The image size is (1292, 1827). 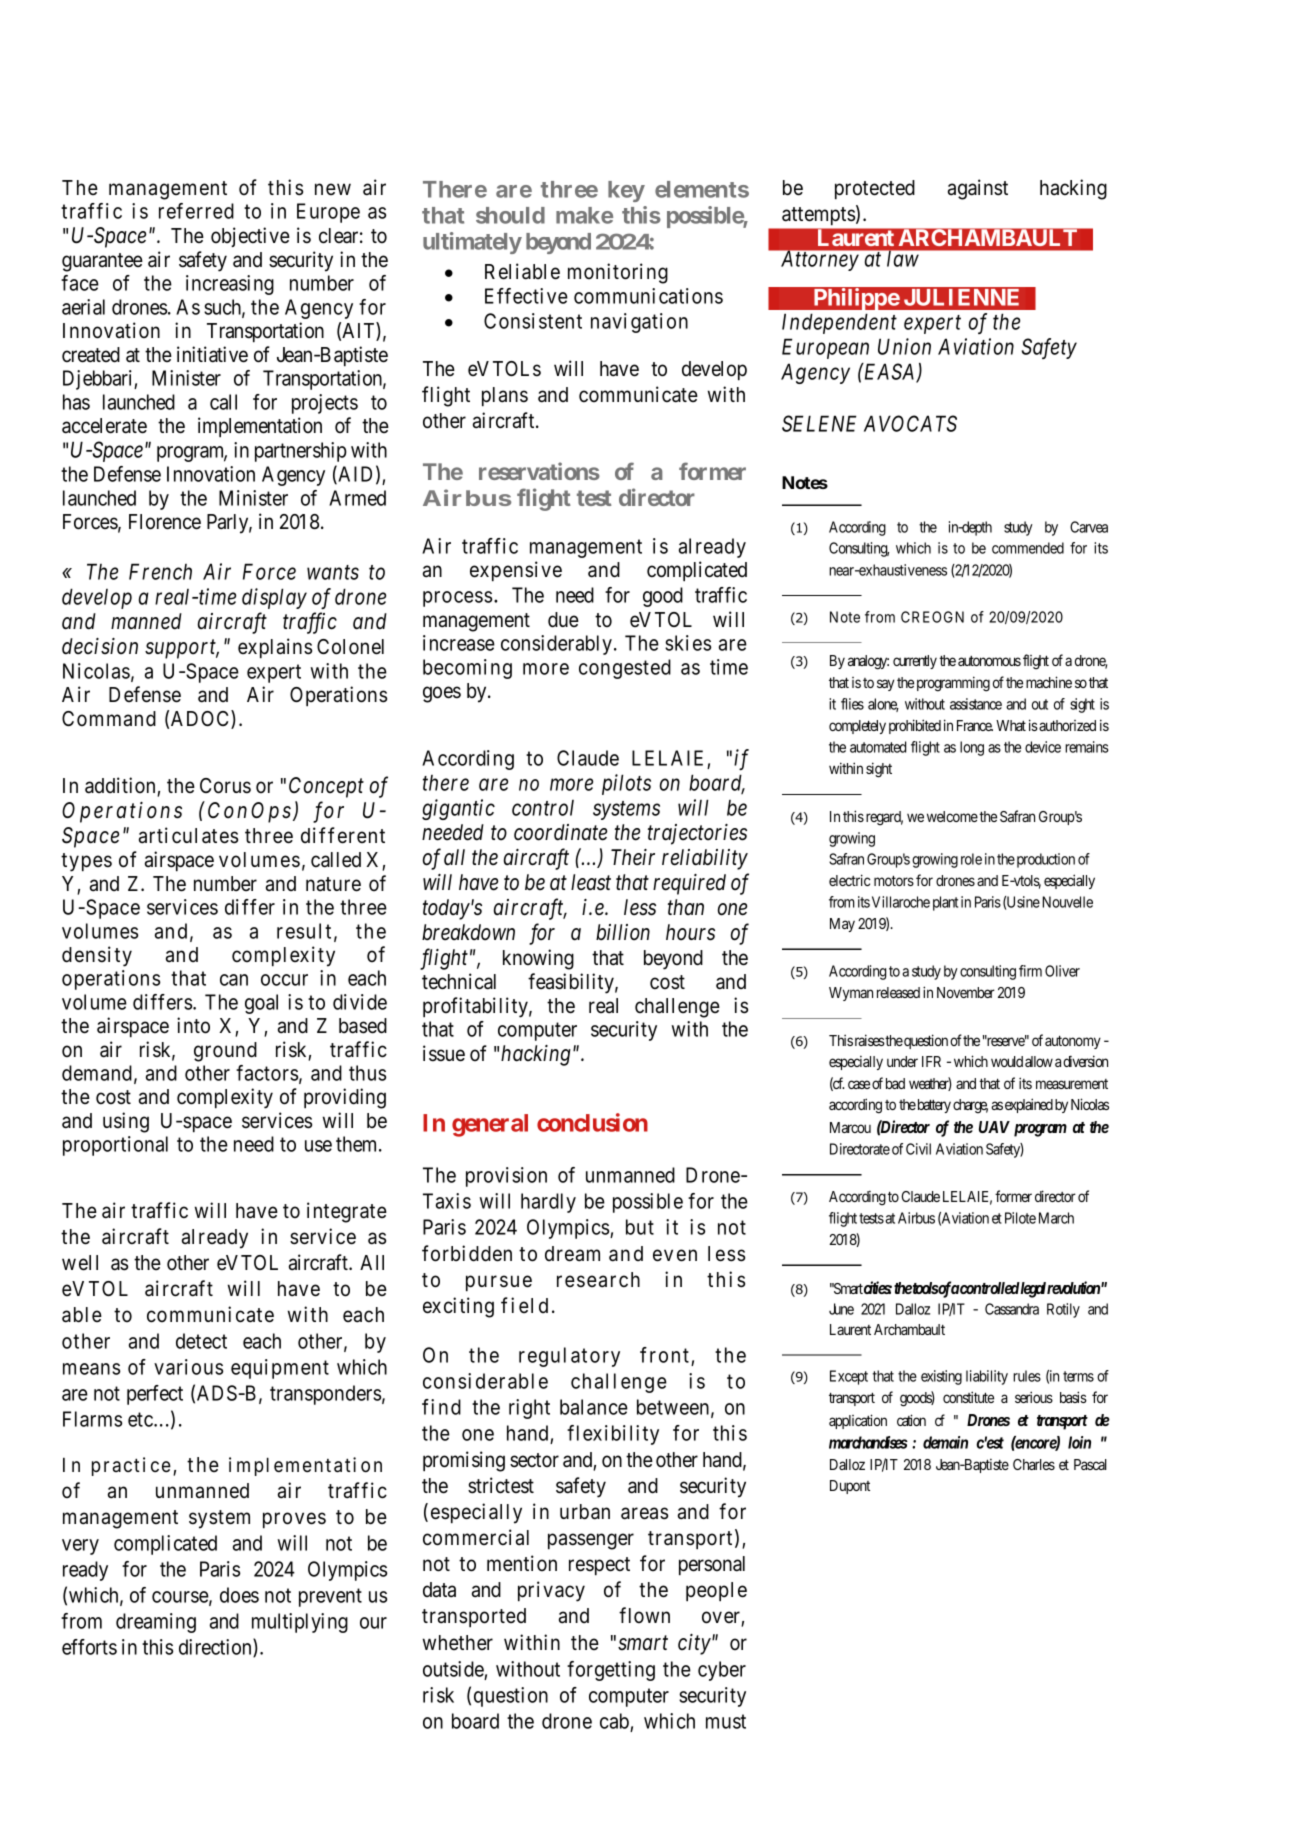 What do you see at coordinates (722, 1671) in the screenshot?
I see `cyber` at bounding box center [722, 1671].
